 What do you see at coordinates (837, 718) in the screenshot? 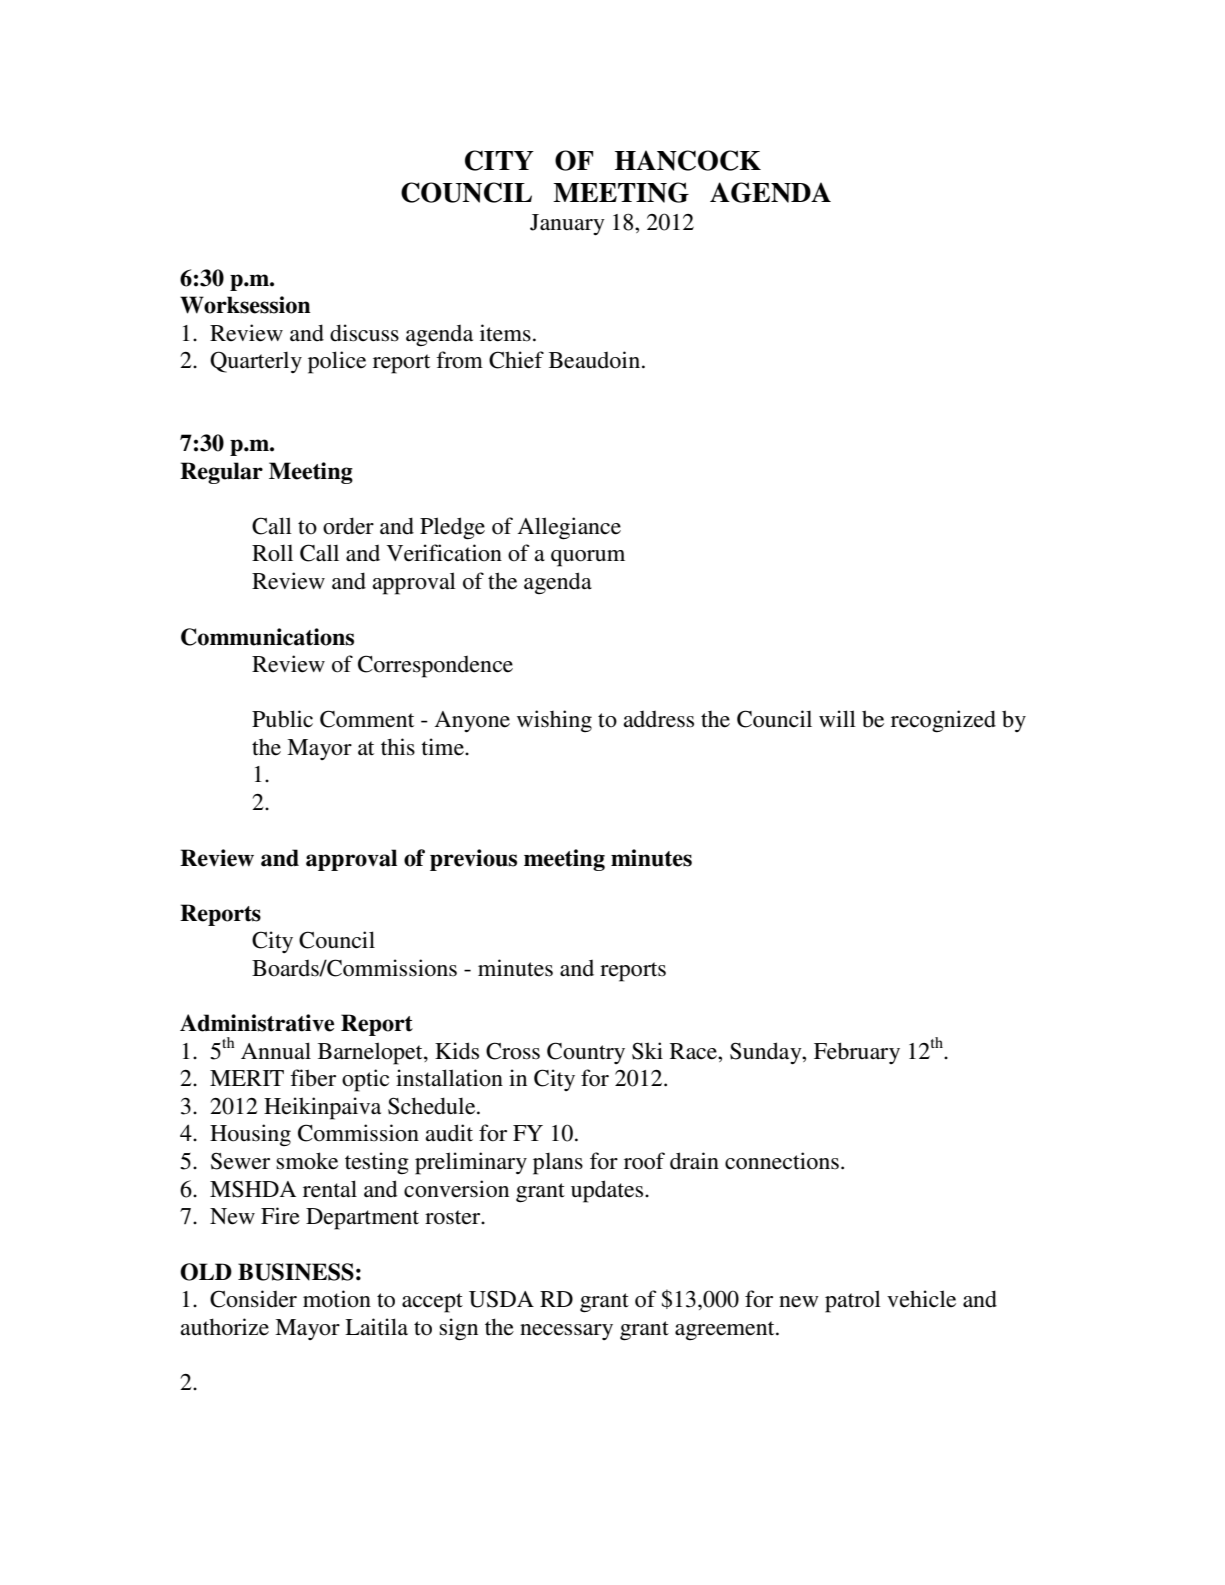
I see `will` at bounding box center [837, 718].
